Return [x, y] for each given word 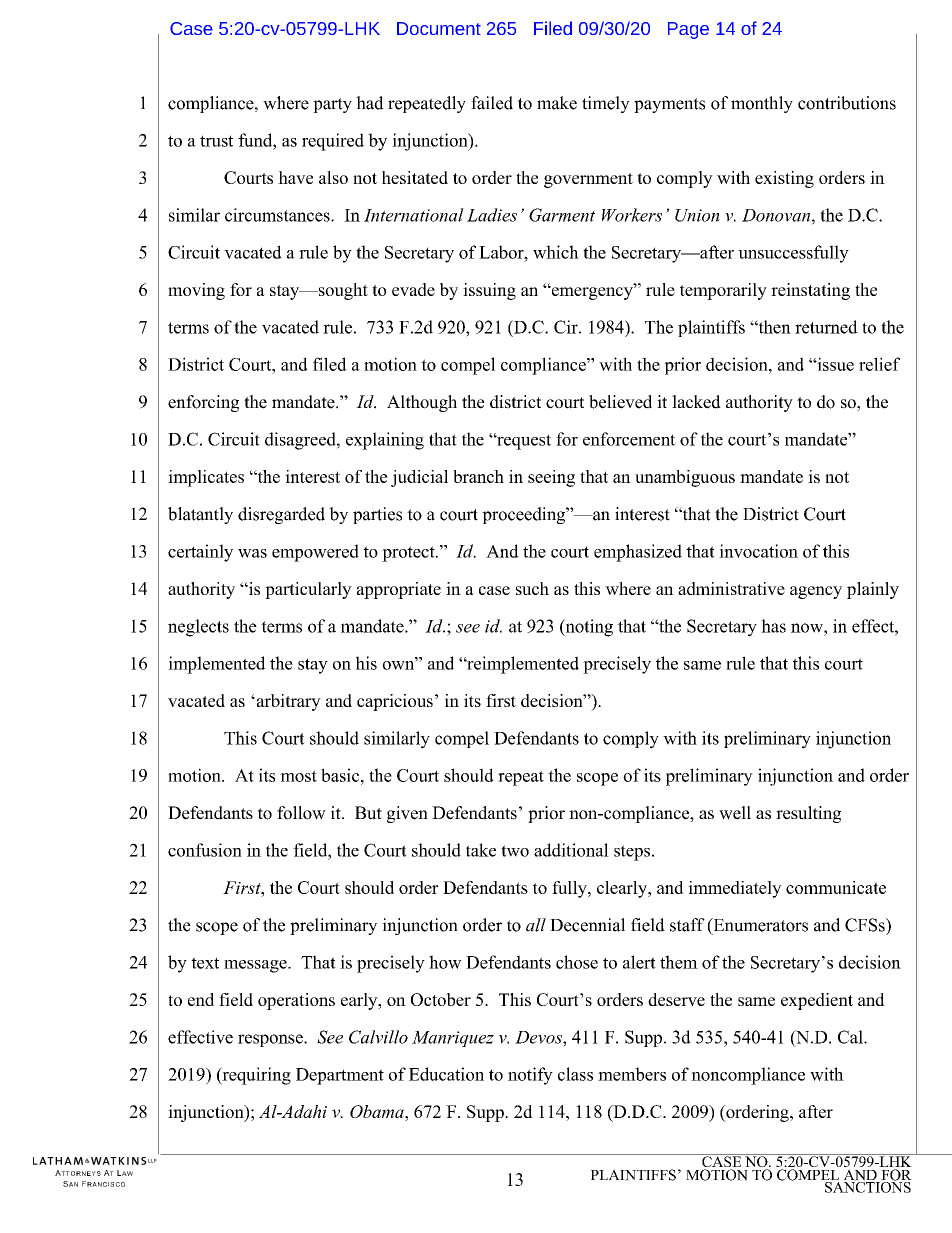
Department [340, 1076]
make [557, 103]
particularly [308, 590]
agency [816, 592]
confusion [205, 850]
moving [196, 291]
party [332, 105]
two [515, 851]
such [532, 588]
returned [826, 327]
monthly [762, 104]
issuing [489, 291]
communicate [836, 887]
